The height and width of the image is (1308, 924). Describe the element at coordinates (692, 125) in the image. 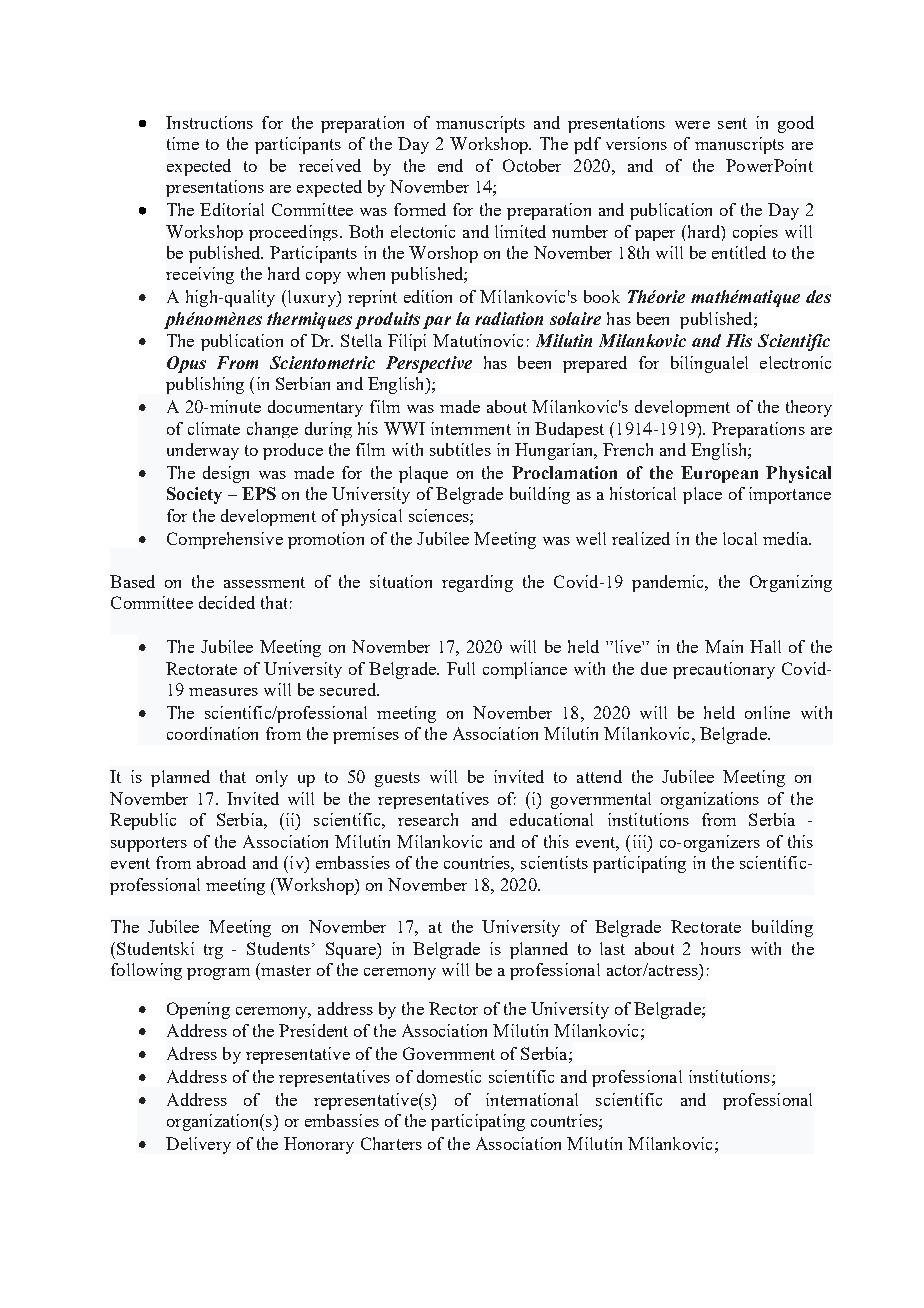

I see `were` at that location.
